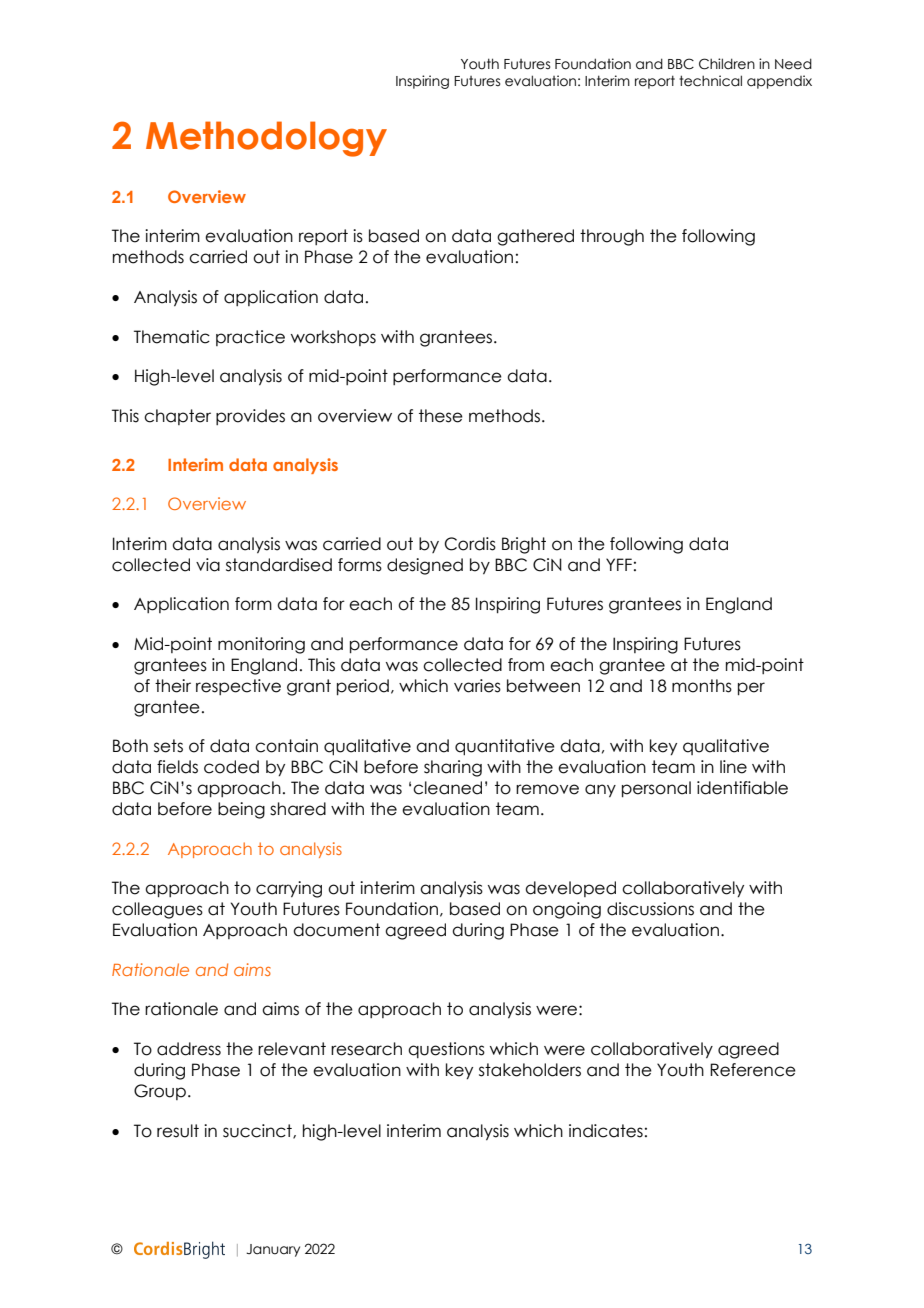 This image has height=1308, width=924. What do you see at coordinates (266, 139) in the image?
I see `Methodology` at bounding box center [266, 139].
